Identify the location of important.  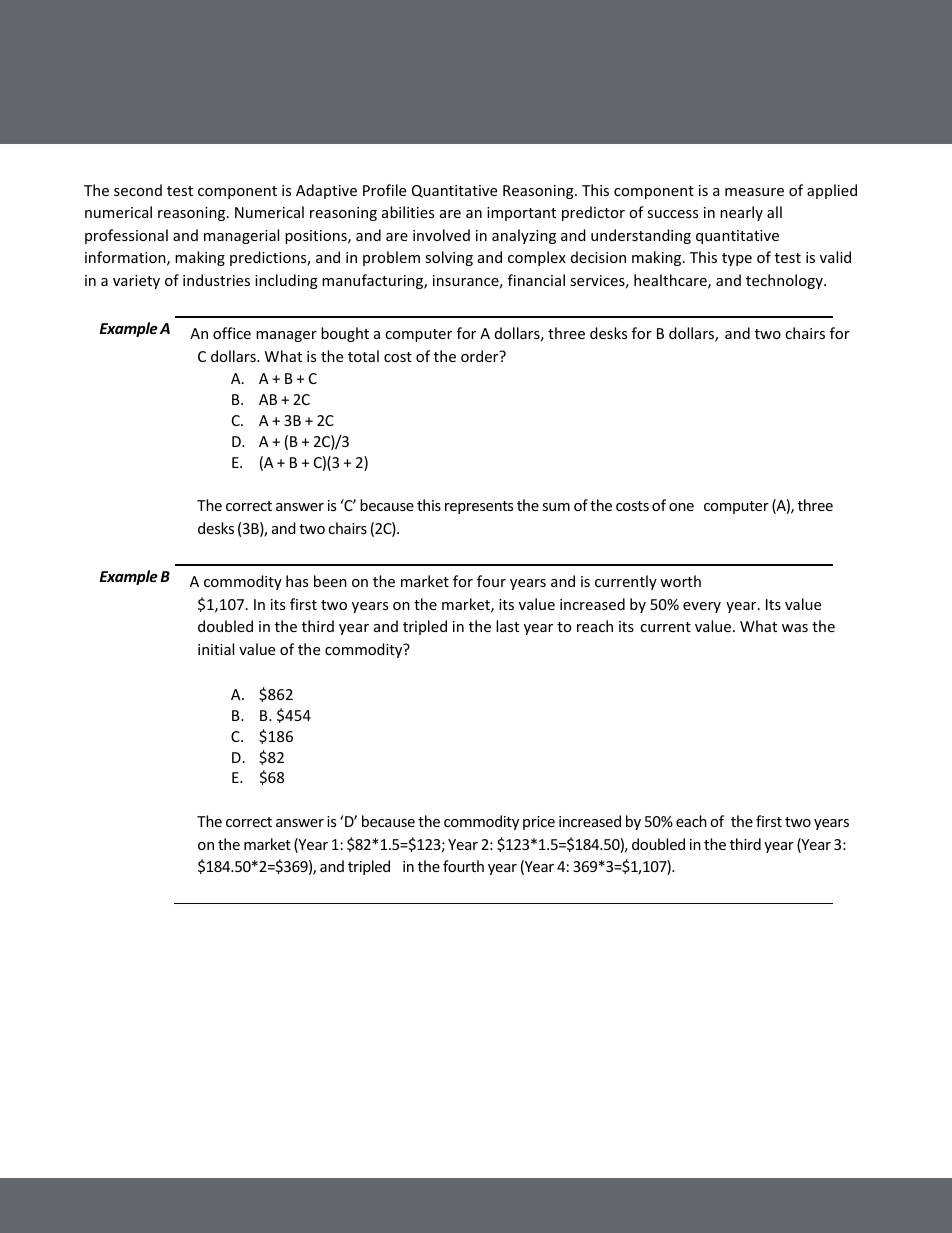
(521, 214).
